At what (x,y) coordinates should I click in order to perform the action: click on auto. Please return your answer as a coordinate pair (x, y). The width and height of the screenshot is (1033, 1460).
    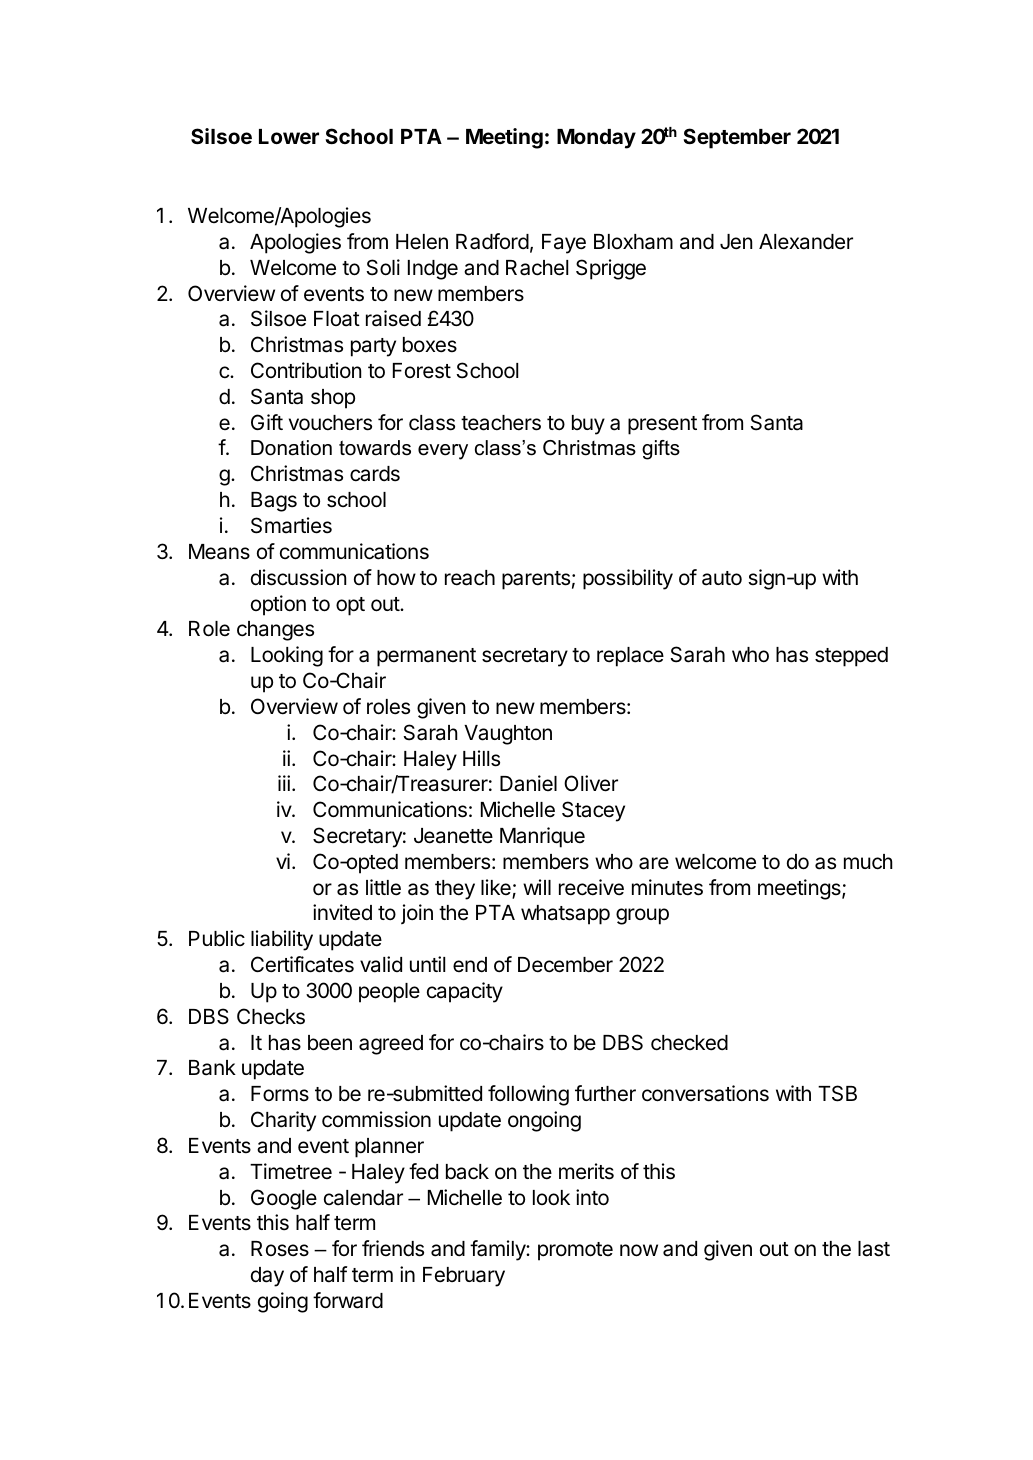
    Looking at the image, I should click on (722, 578).
